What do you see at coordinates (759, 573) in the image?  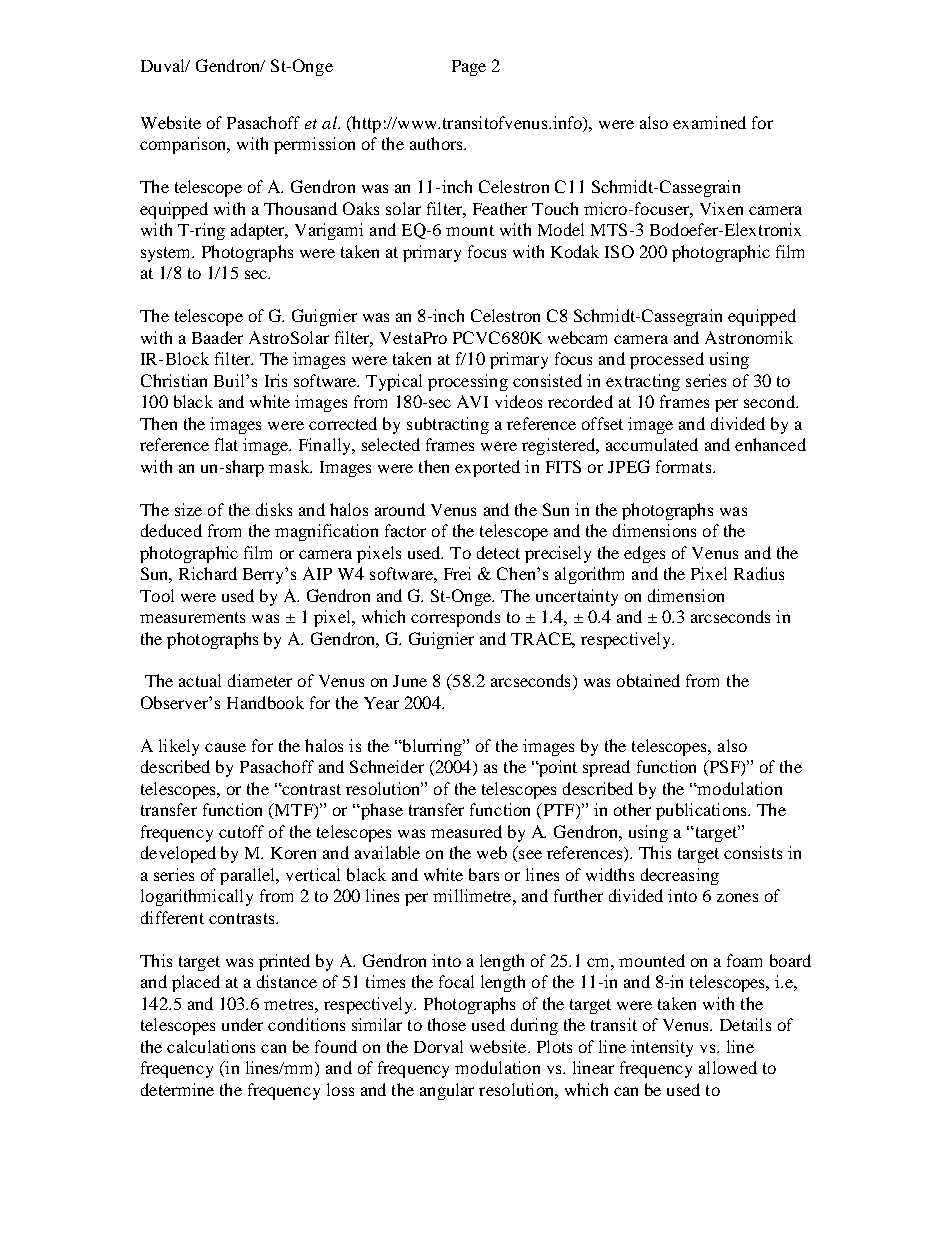 I see `Radius` at bounding box center [759, 573].
